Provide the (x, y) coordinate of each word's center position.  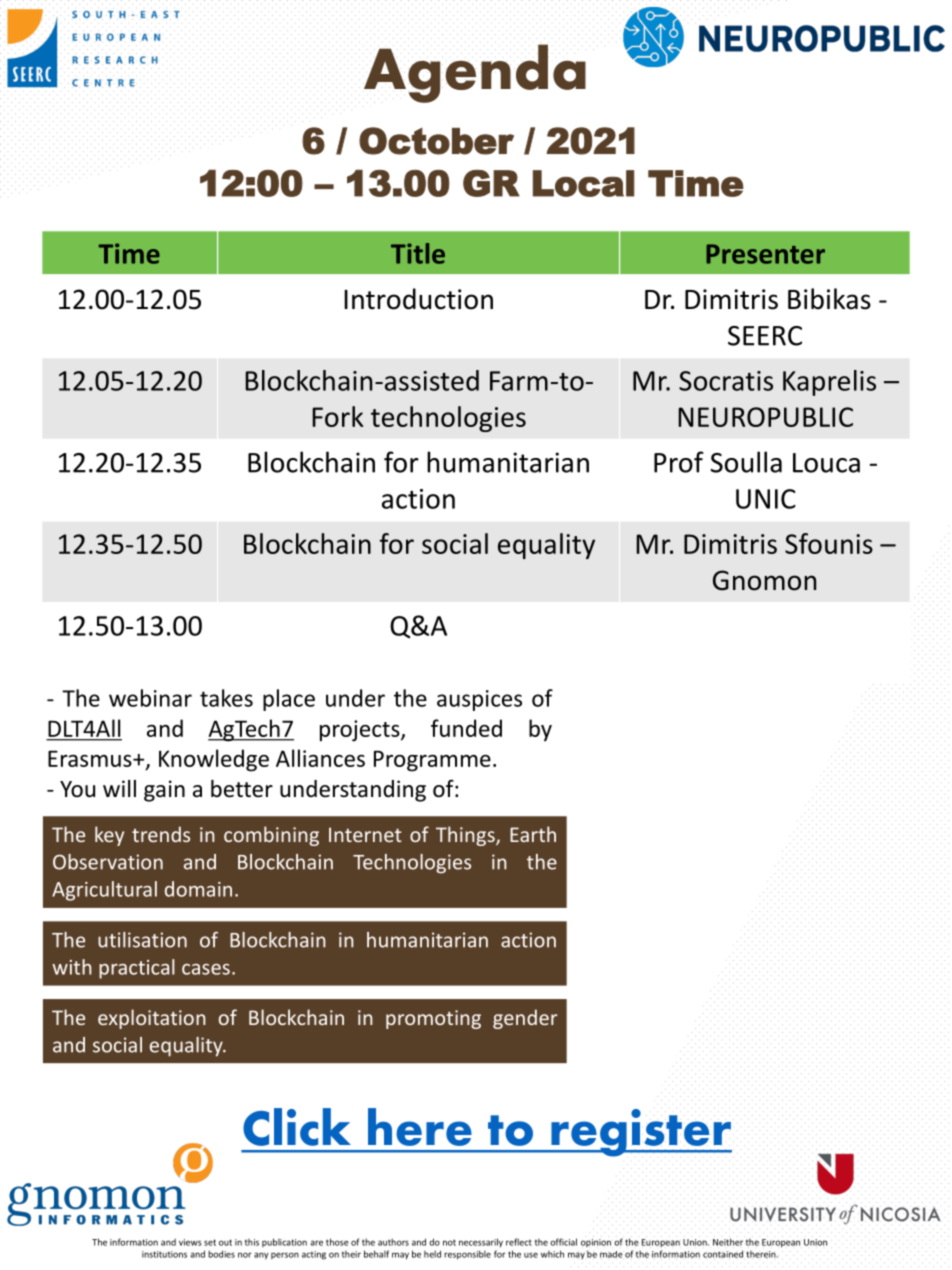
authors (393, 1242)
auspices (479, 700)
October (436, 141)
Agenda (475, 73)
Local (583, 183)
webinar (150, 698)
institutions (164, 1254)
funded (466, 728)
